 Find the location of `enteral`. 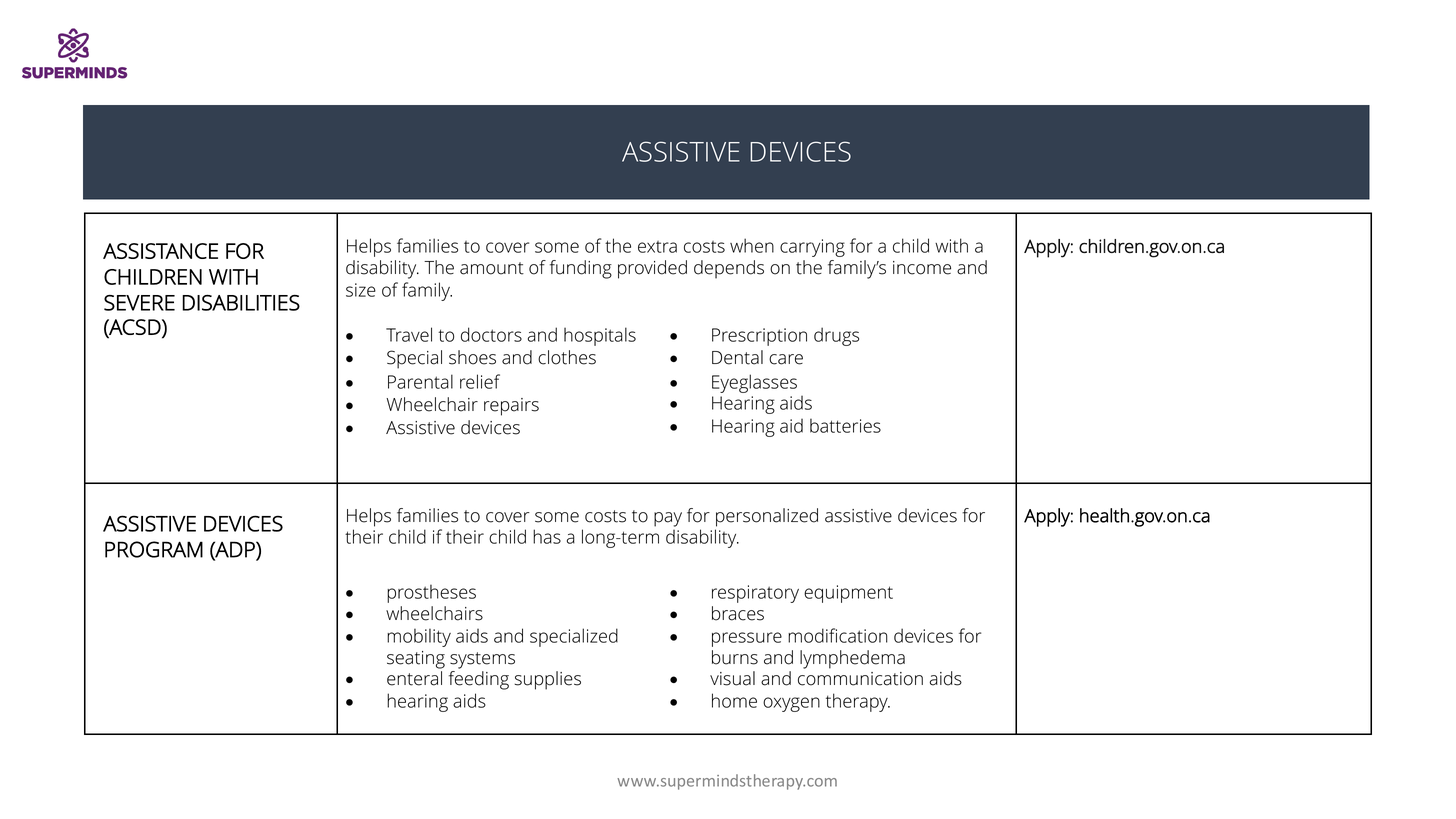

enteral is located at coordinates (414, 678).
